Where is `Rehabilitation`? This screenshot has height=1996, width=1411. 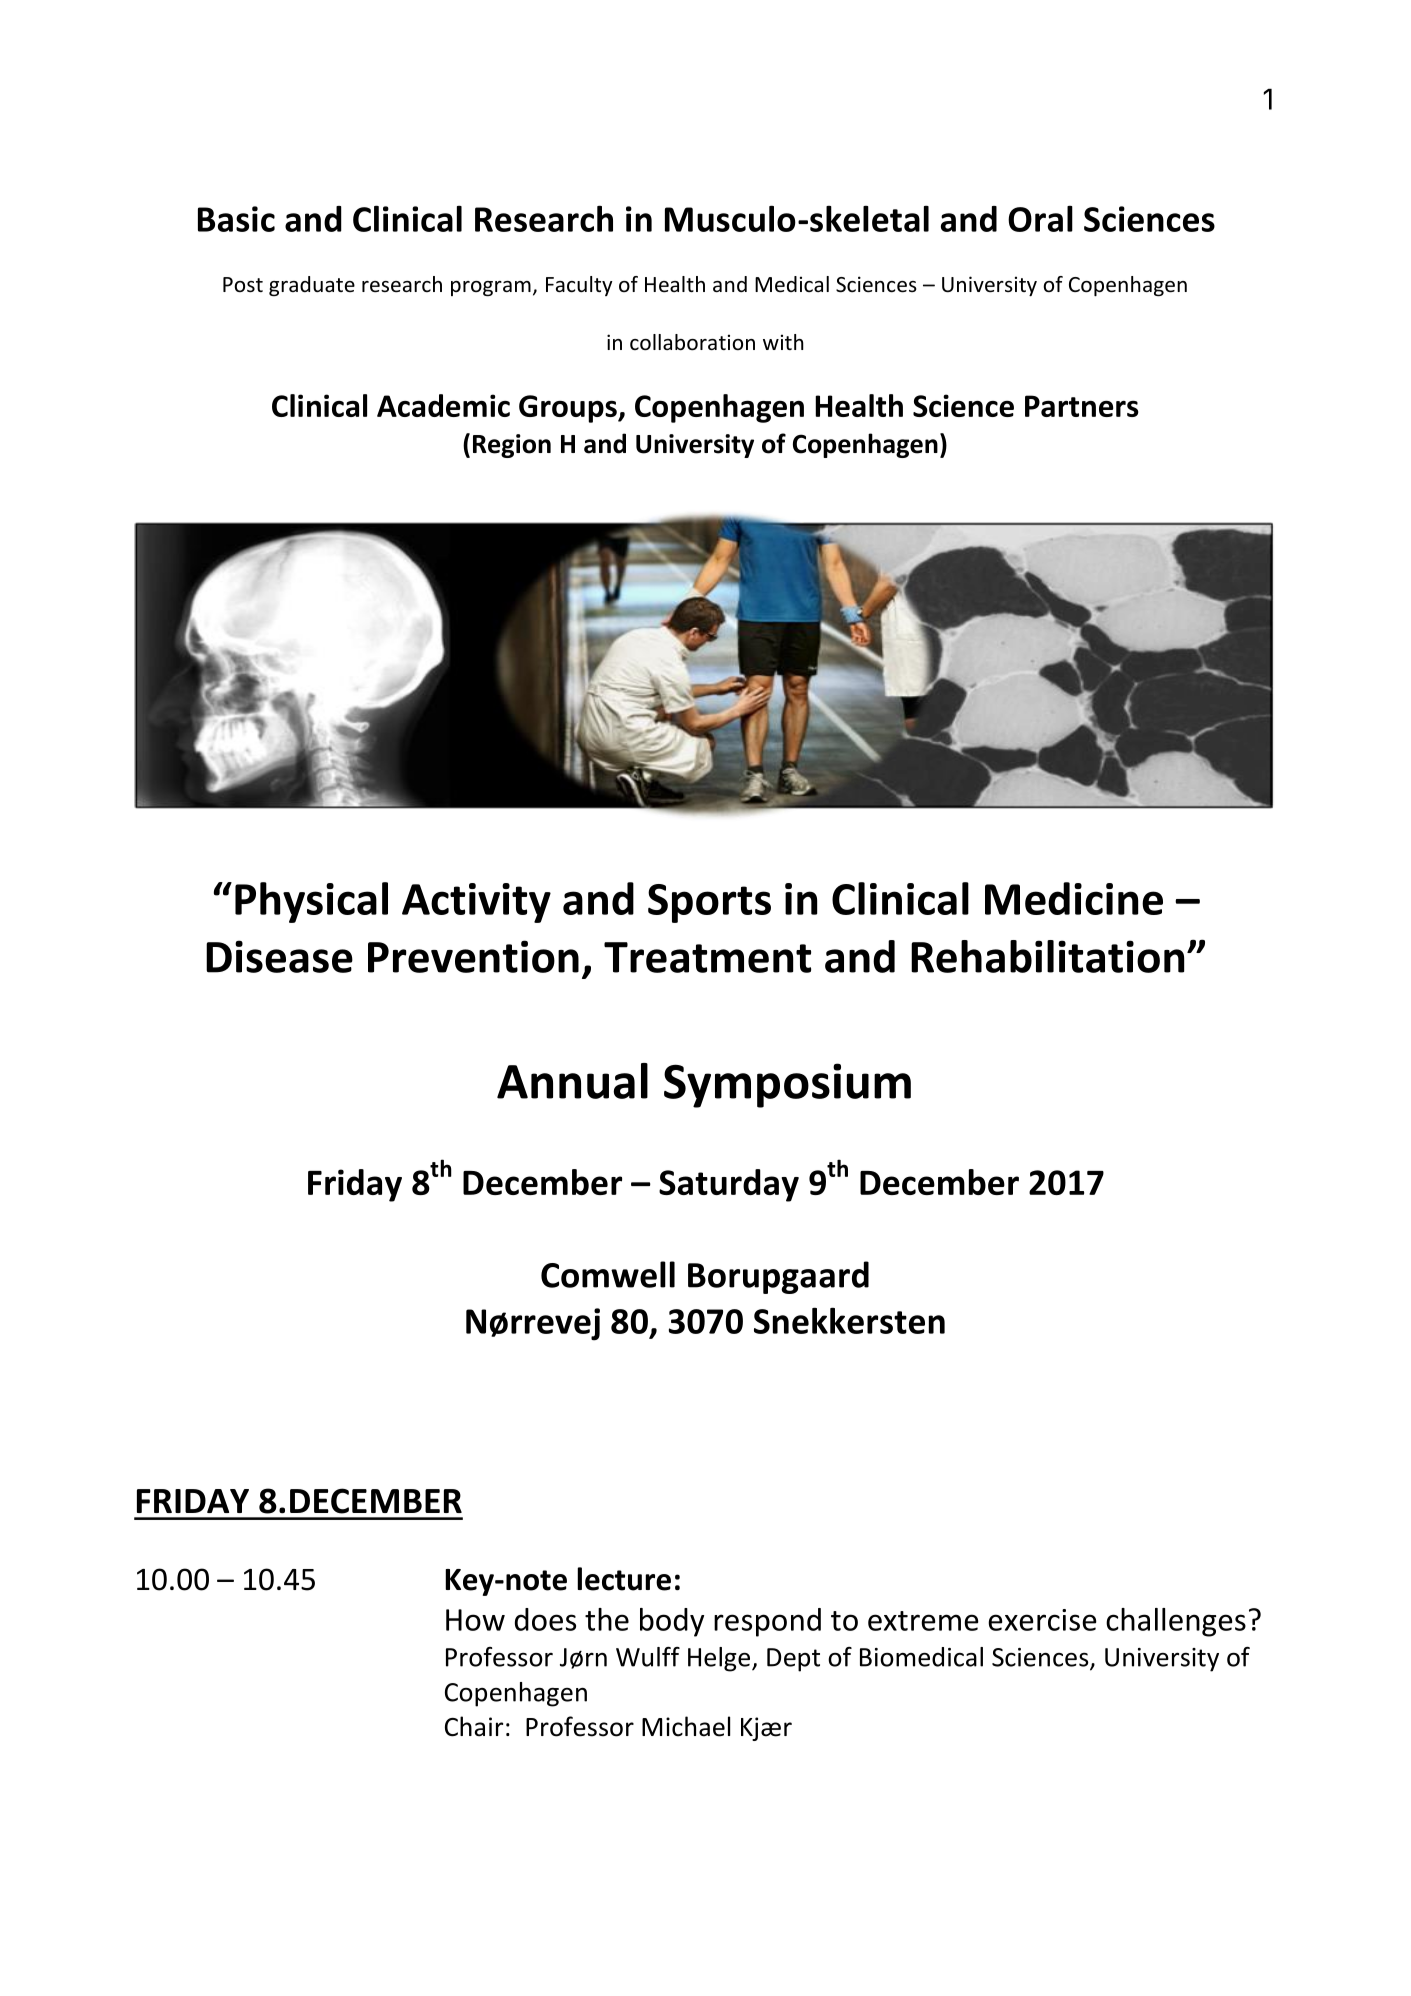 Rehabilitation is located at coordinates (1047, 956).
